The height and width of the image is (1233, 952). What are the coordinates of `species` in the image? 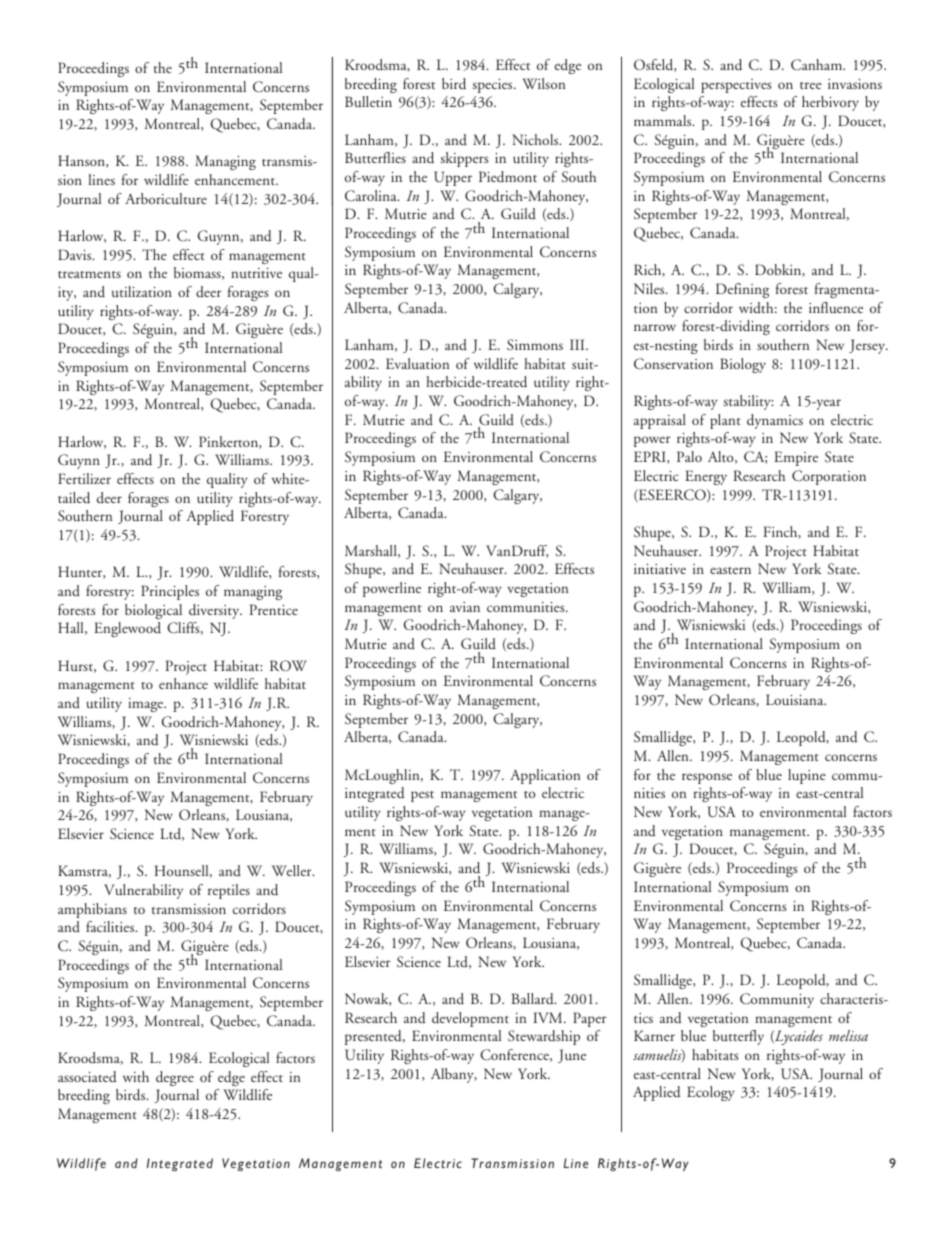 It's located at (493, 86).
